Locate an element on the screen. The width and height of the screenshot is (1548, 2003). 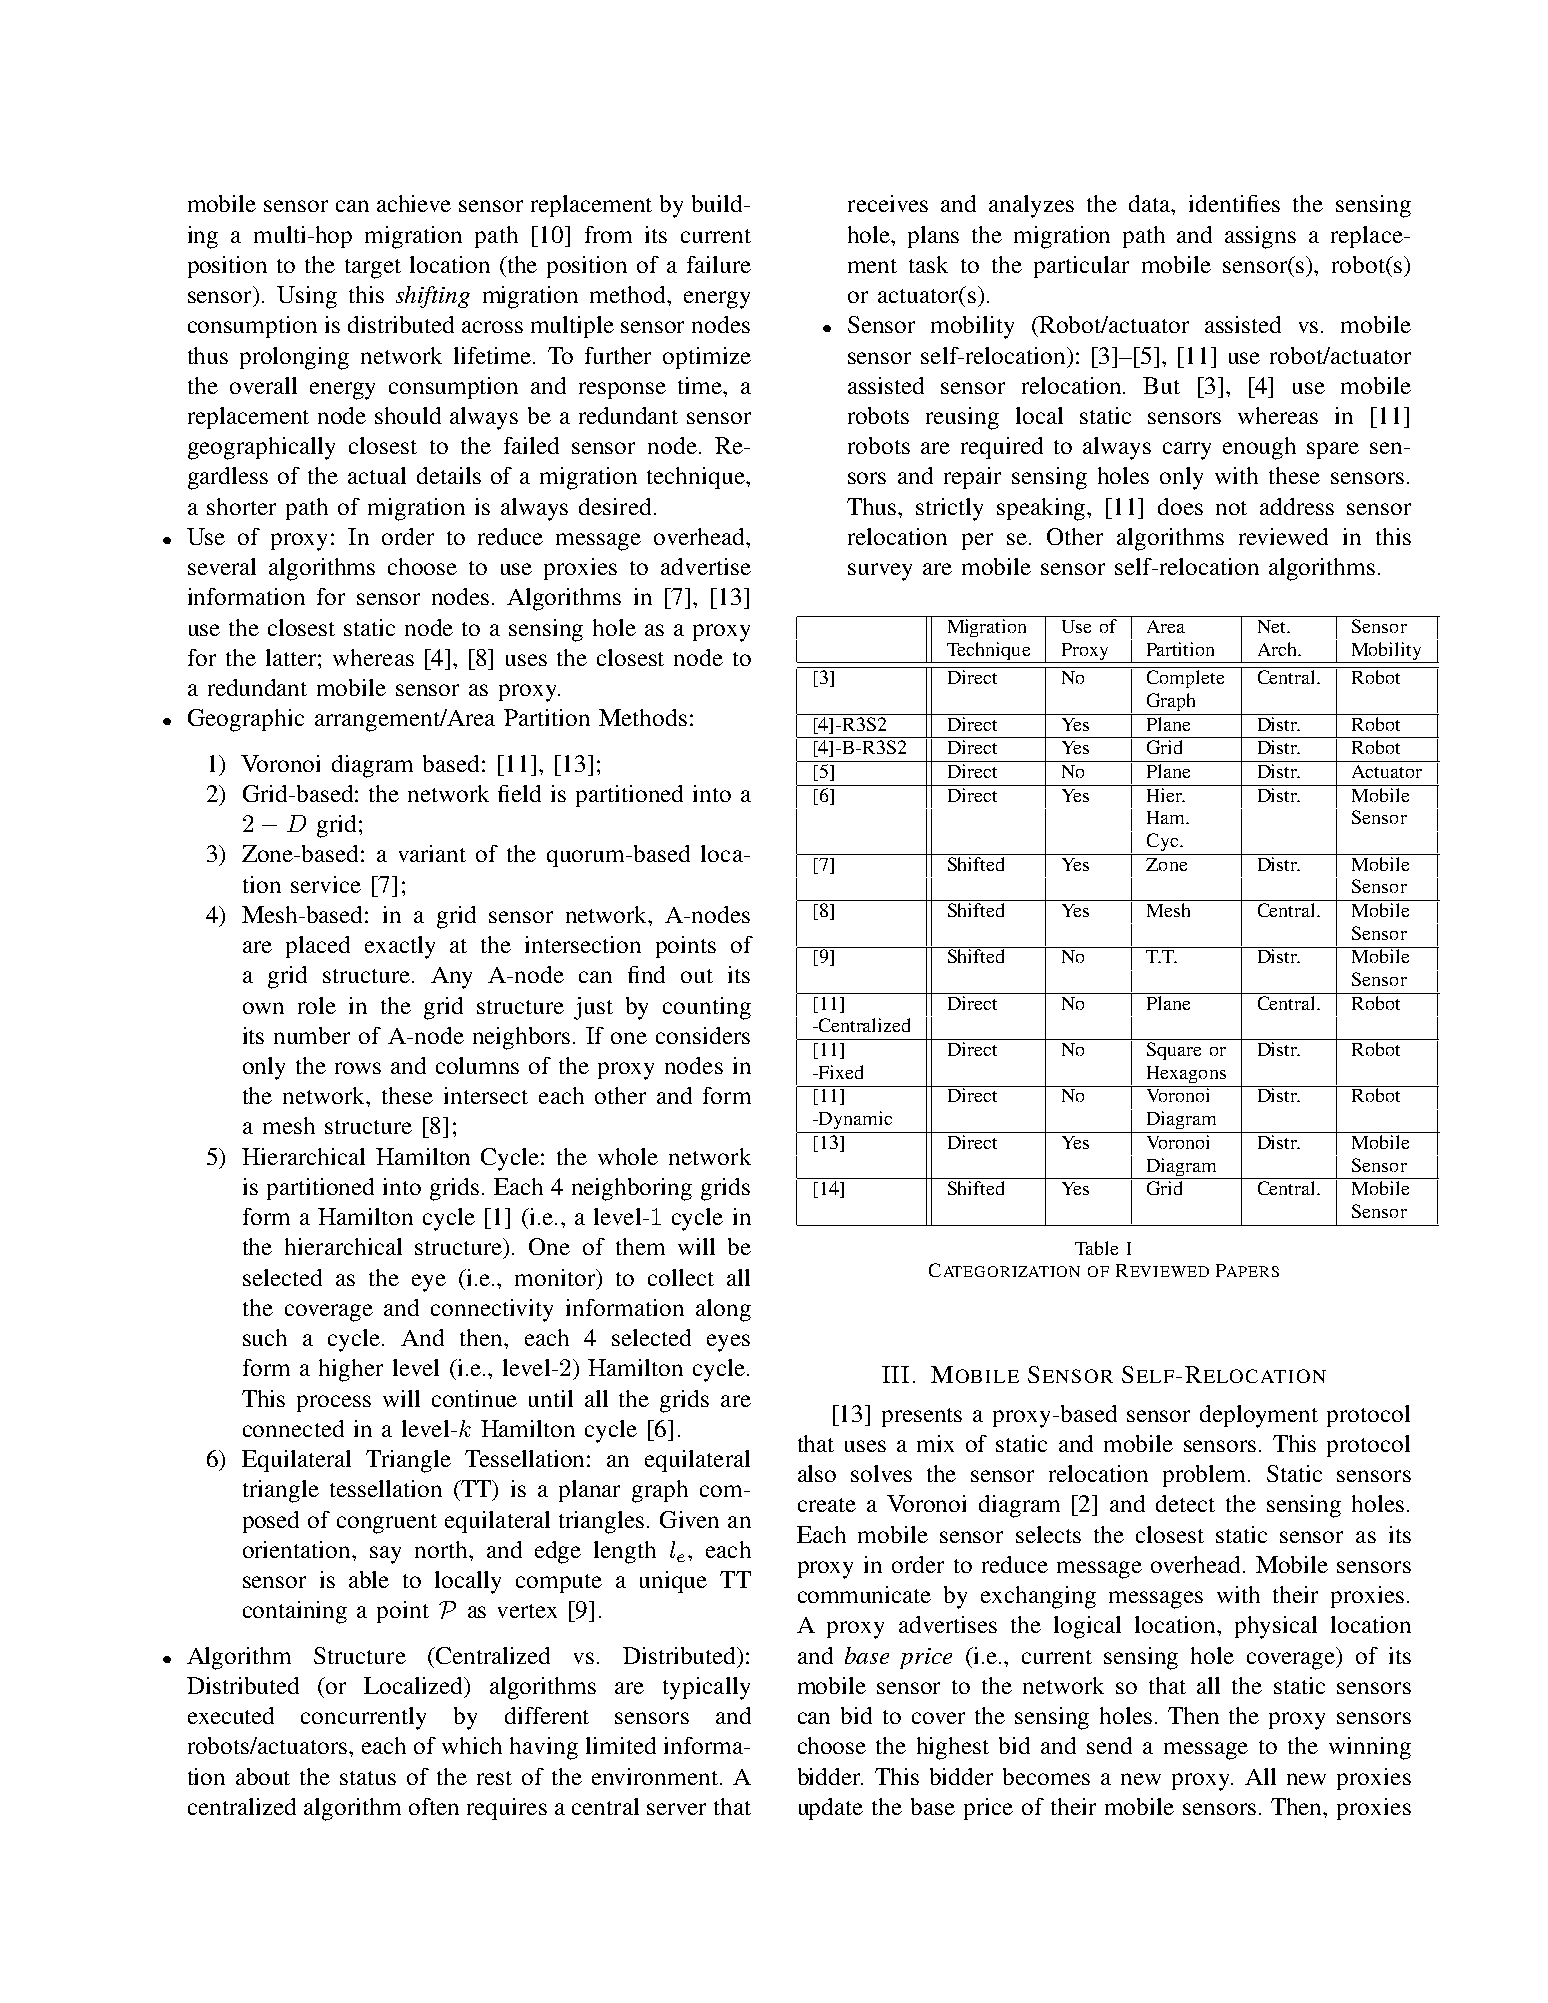
failure is located at coordinates (719, 264).
